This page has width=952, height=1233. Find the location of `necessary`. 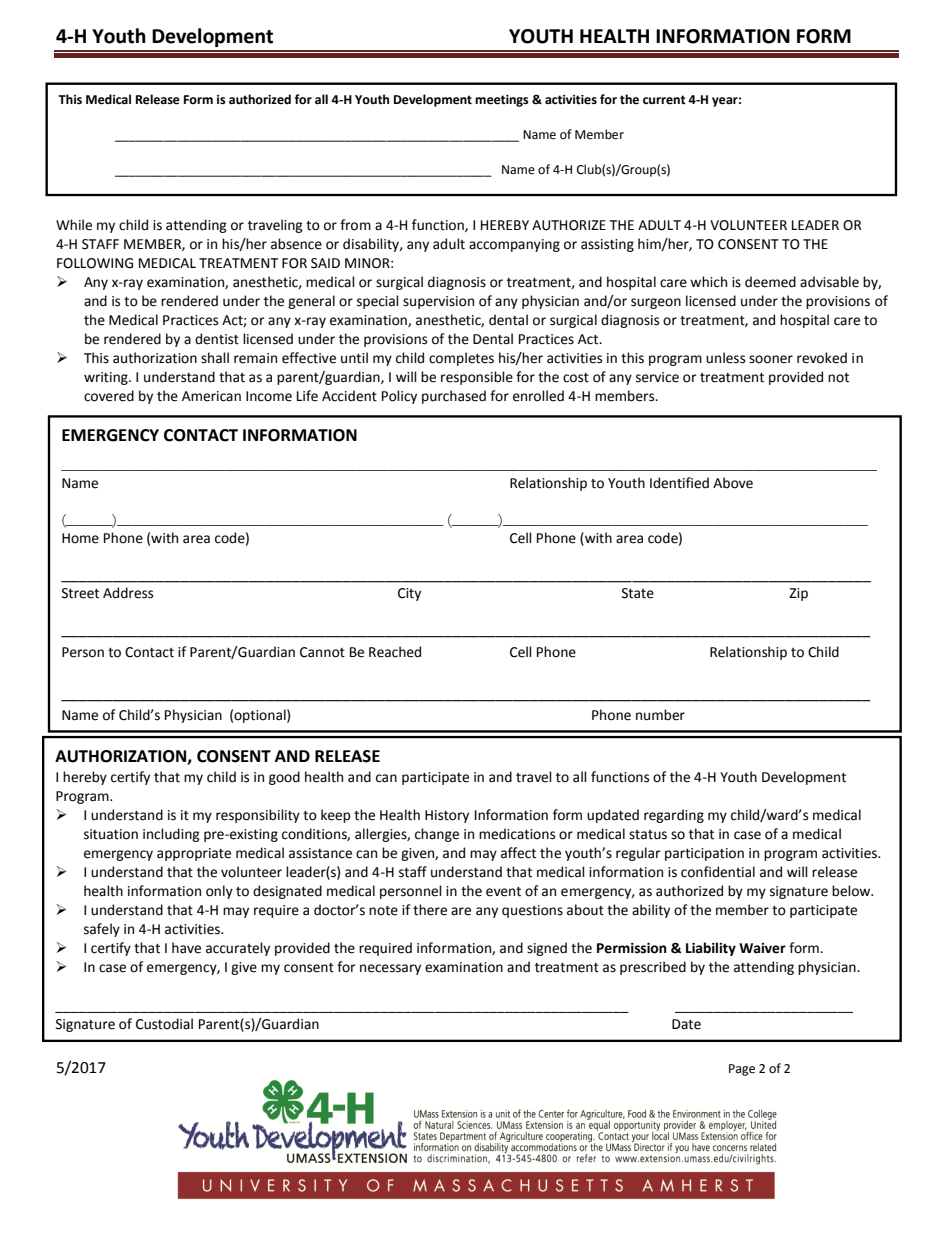

necessary is located at coordinates (390, 969).
